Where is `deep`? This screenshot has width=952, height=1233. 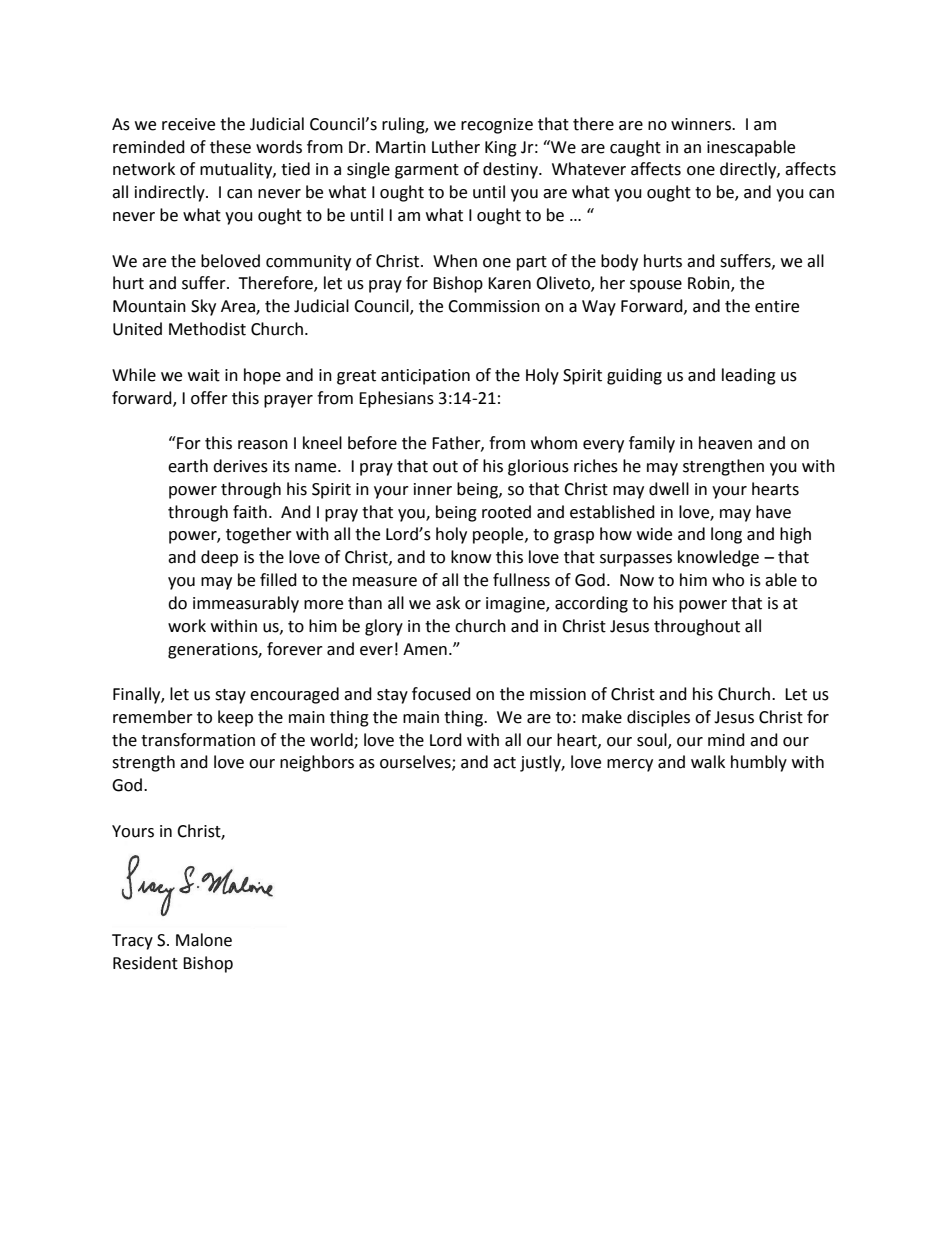
deep is located at coordinates (219, 558).
